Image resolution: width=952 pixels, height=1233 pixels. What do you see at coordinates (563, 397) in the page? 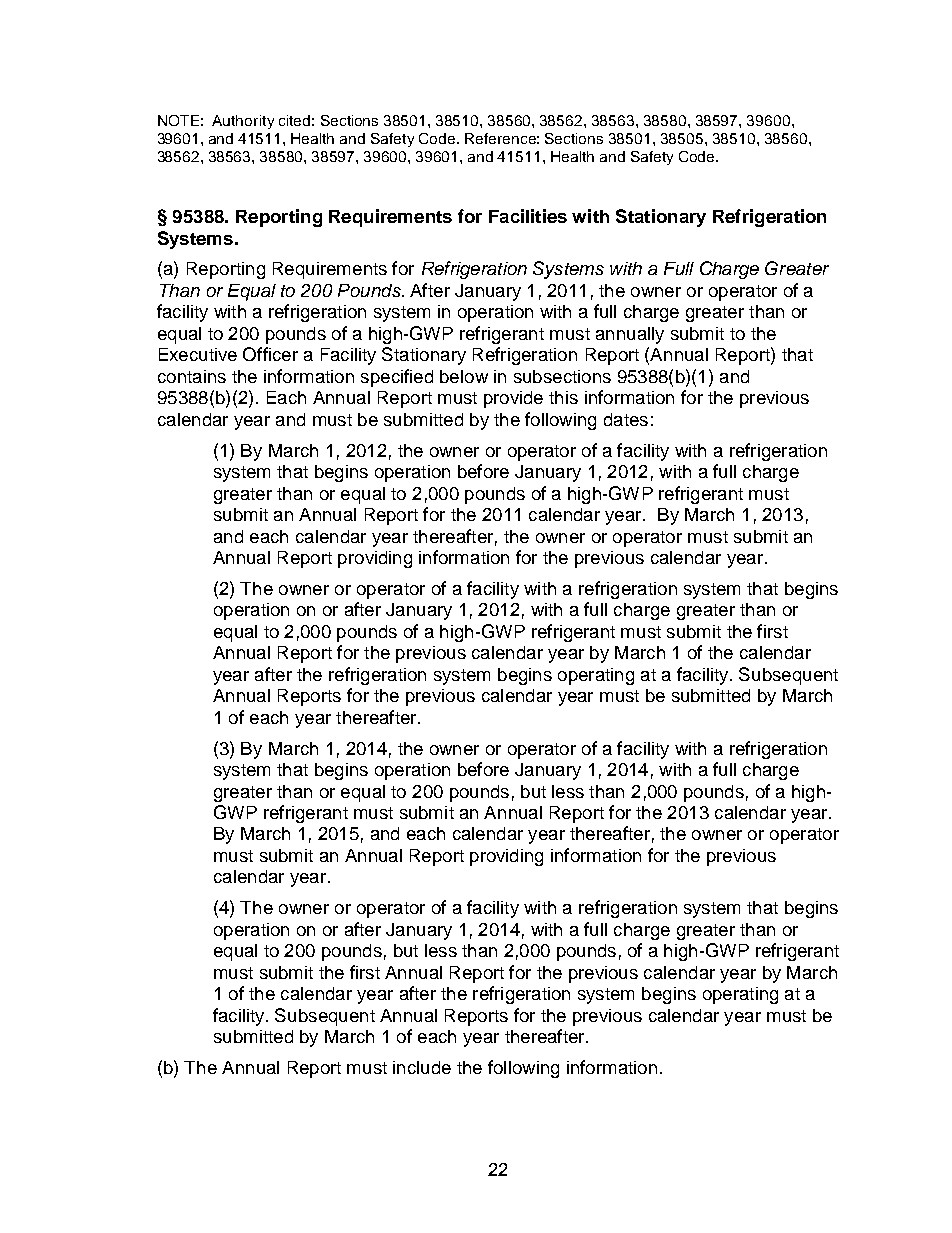
I see `this` at bounding box center [563, 397].
